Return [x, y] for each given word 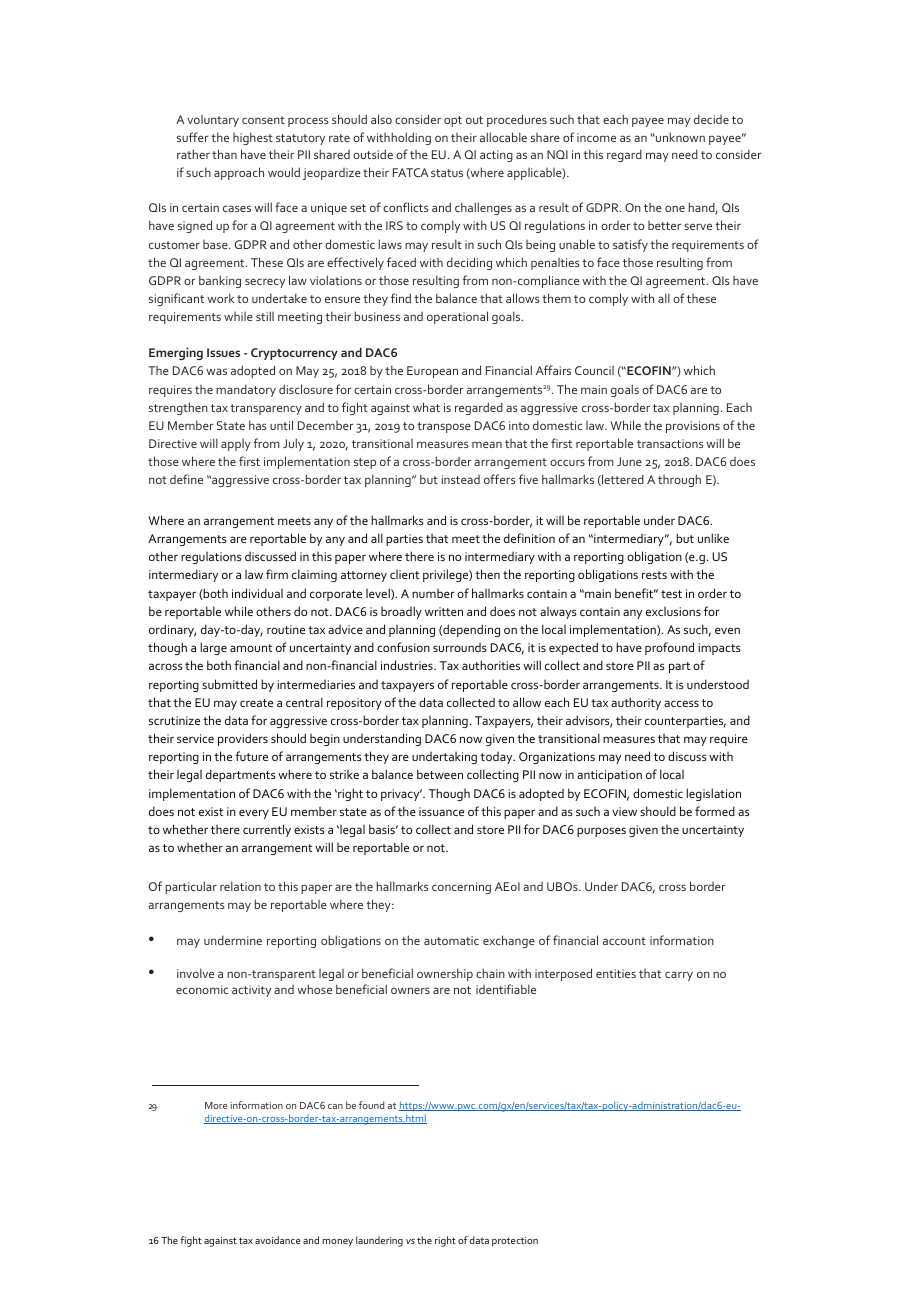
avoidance [277, 1240]
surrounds [460, 647]
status [447, 173]
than [224, 154]
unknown [679, 137]
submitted [229, 684]
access [681, 703]
